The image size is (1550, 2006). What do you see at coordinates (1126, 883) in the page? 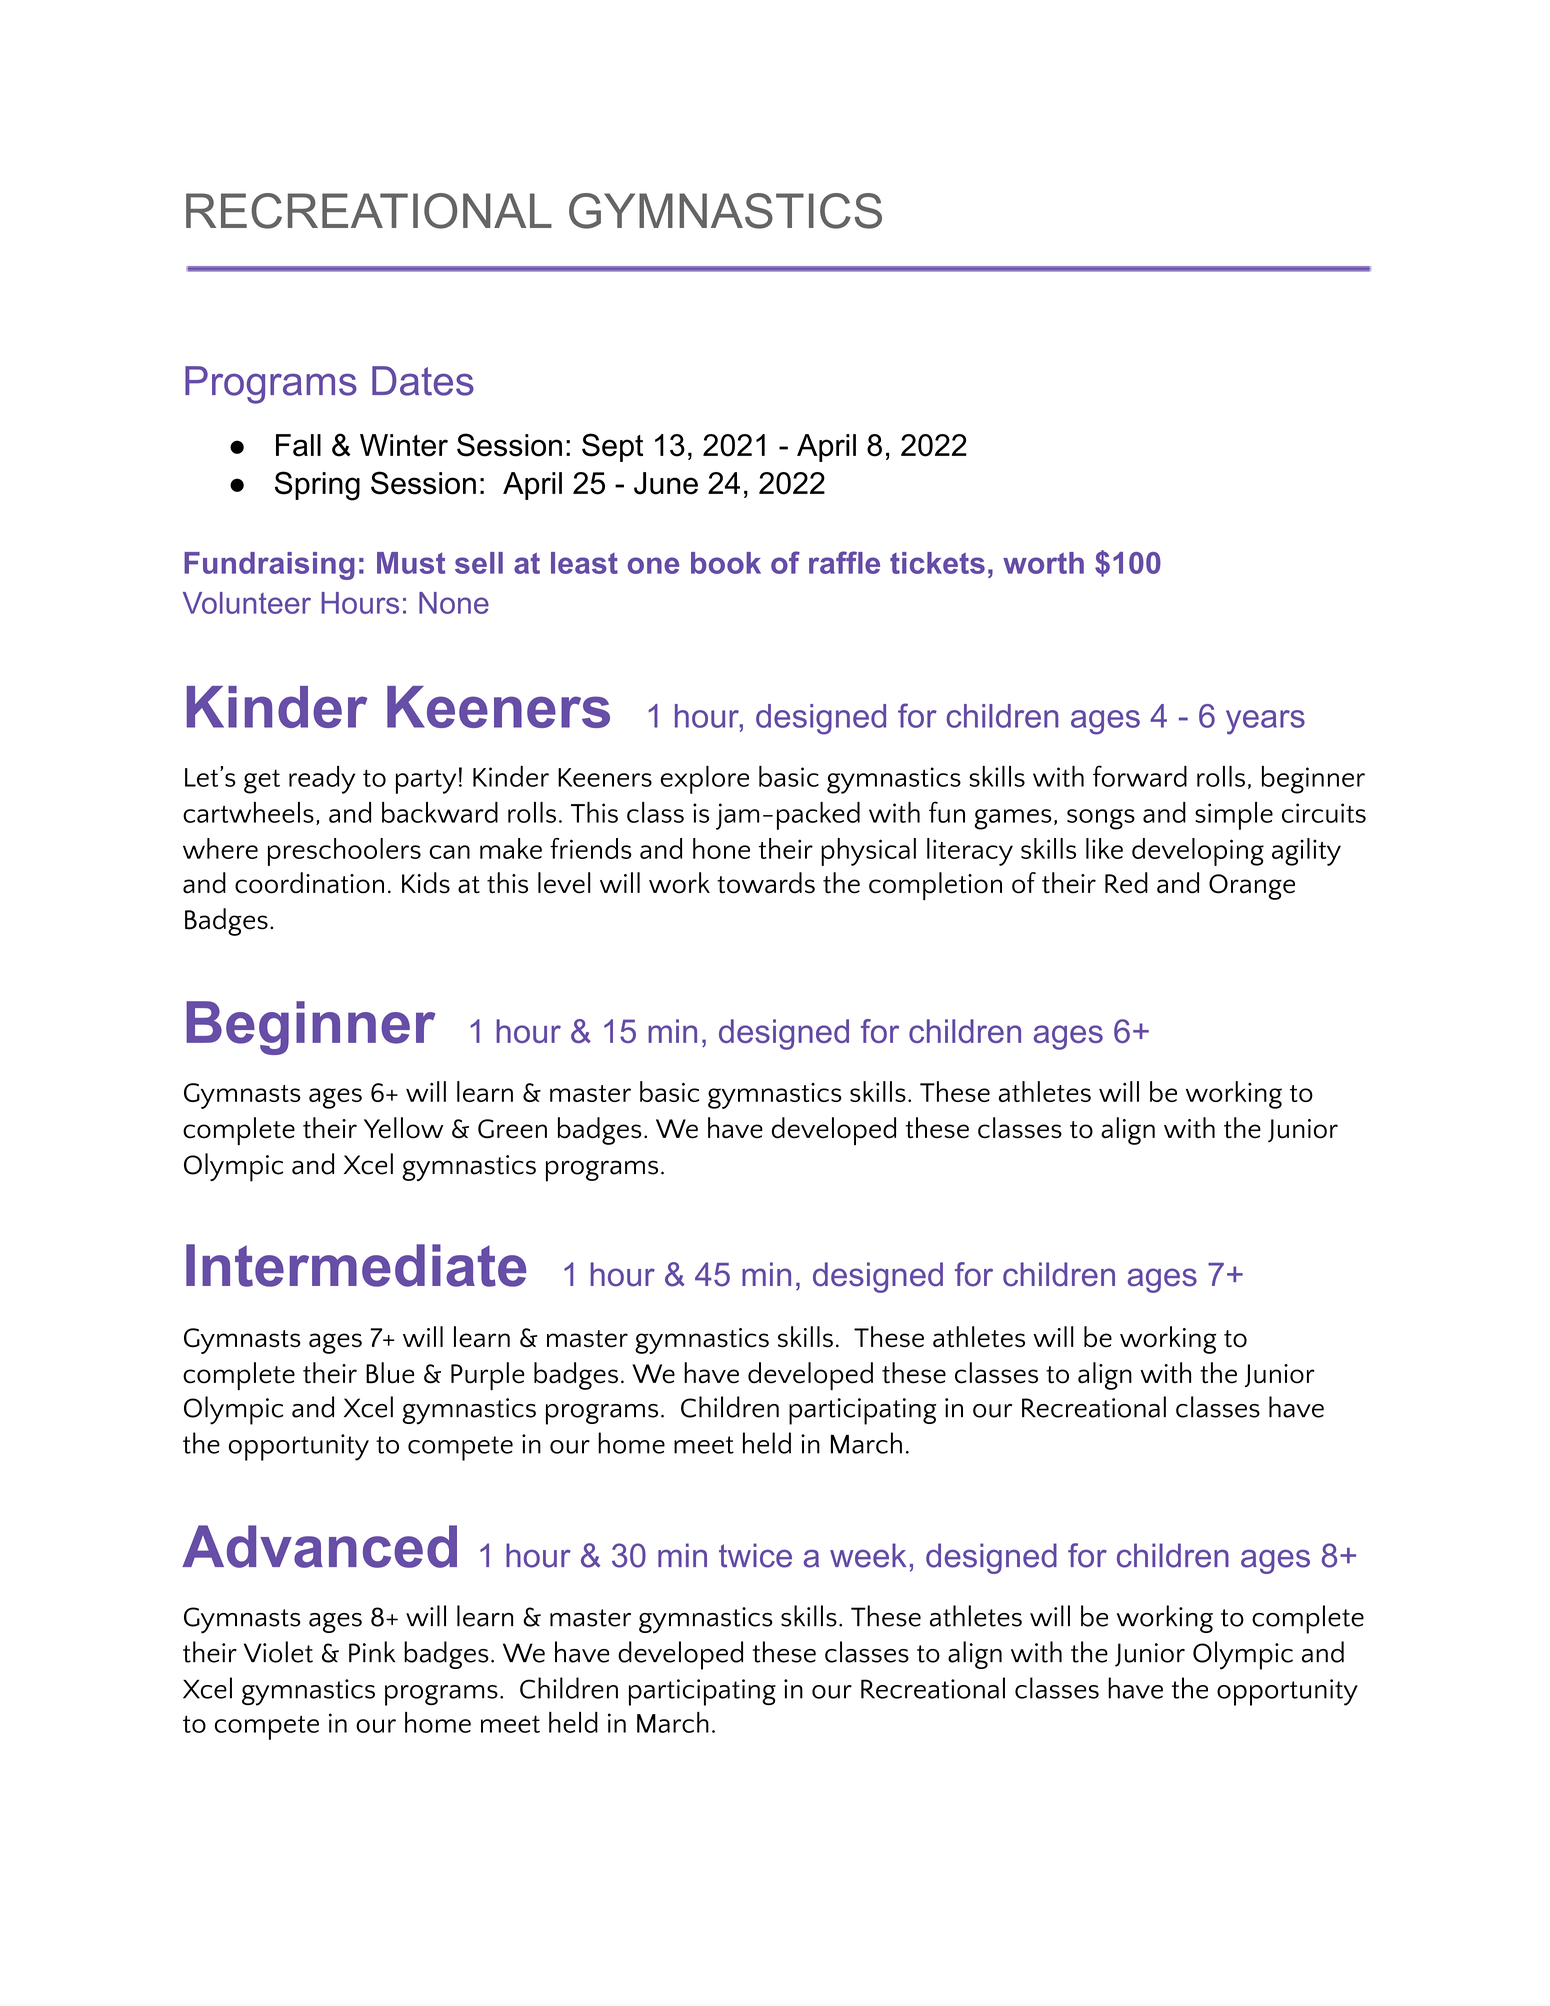
I see `Red` at bounding box center [1126, 883].
